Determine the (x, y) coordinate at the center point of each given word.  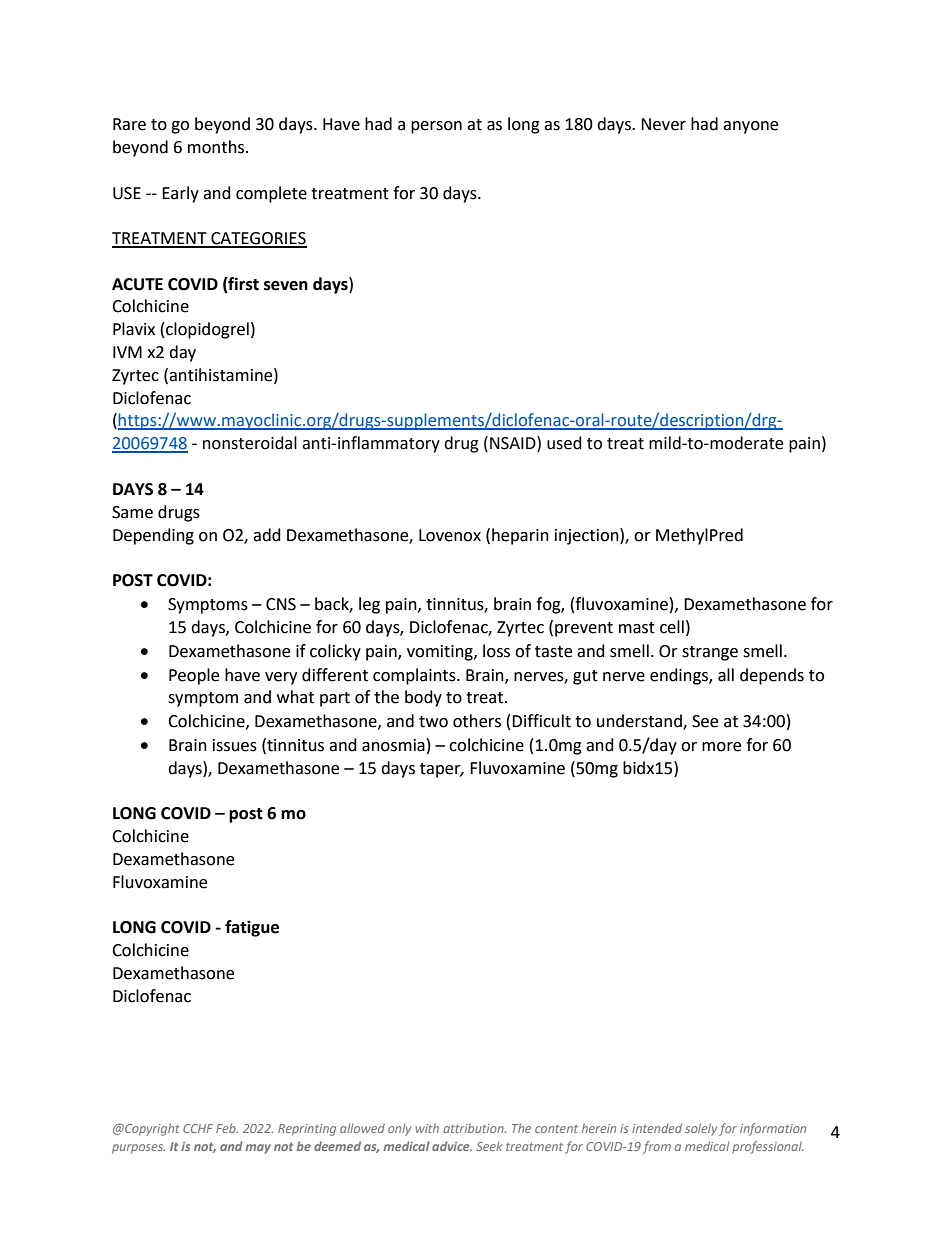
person (436, 127)
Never (663, 124)
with (427, 1128)
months (217, 147)
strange (710, 653)
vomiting (441, 653)
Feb (227, 1128)
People (194, 676)
